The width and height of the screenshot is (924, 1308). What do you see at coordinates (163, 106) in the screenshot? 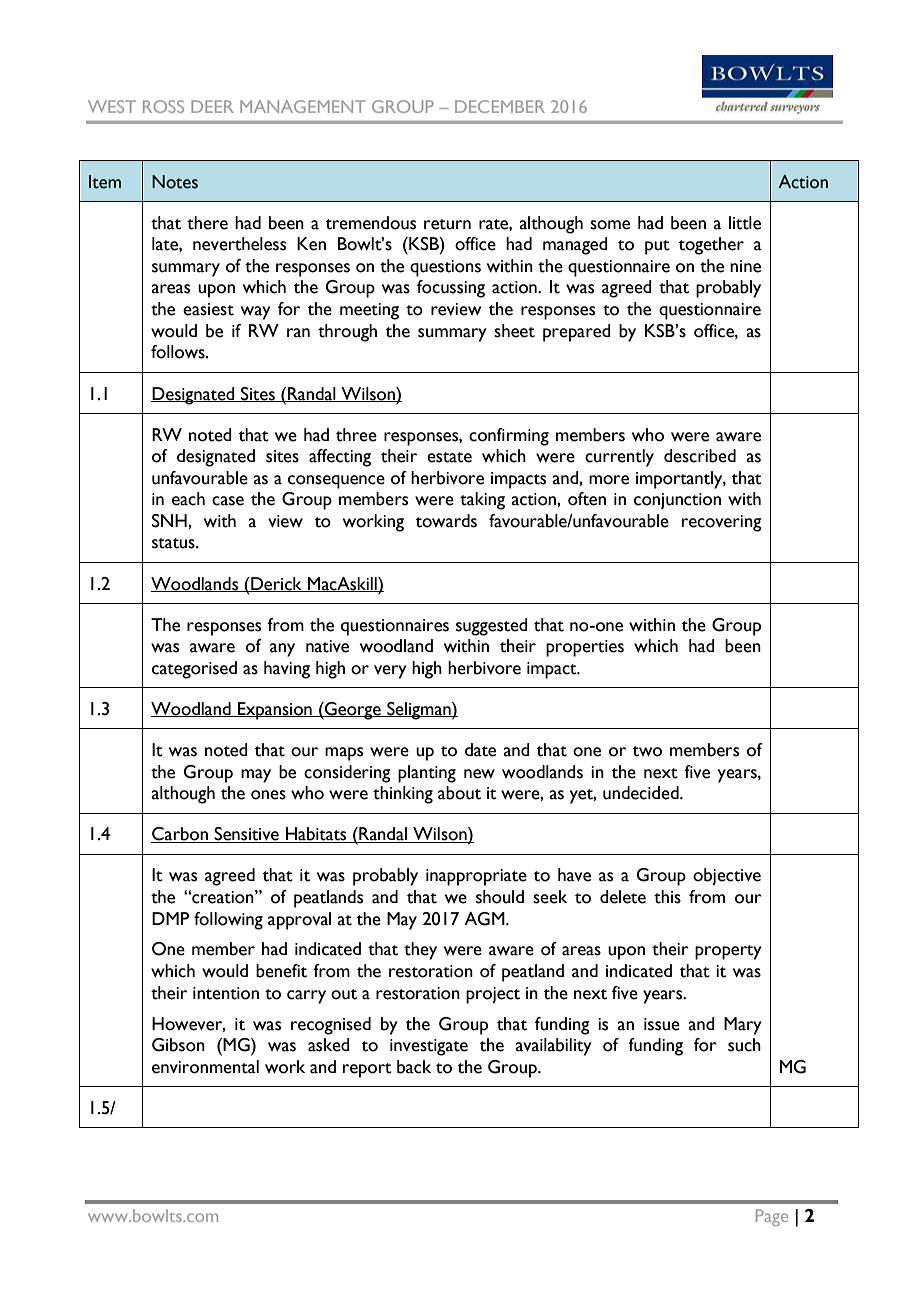
I see `ROSS` at bounding box center [163, 106].
